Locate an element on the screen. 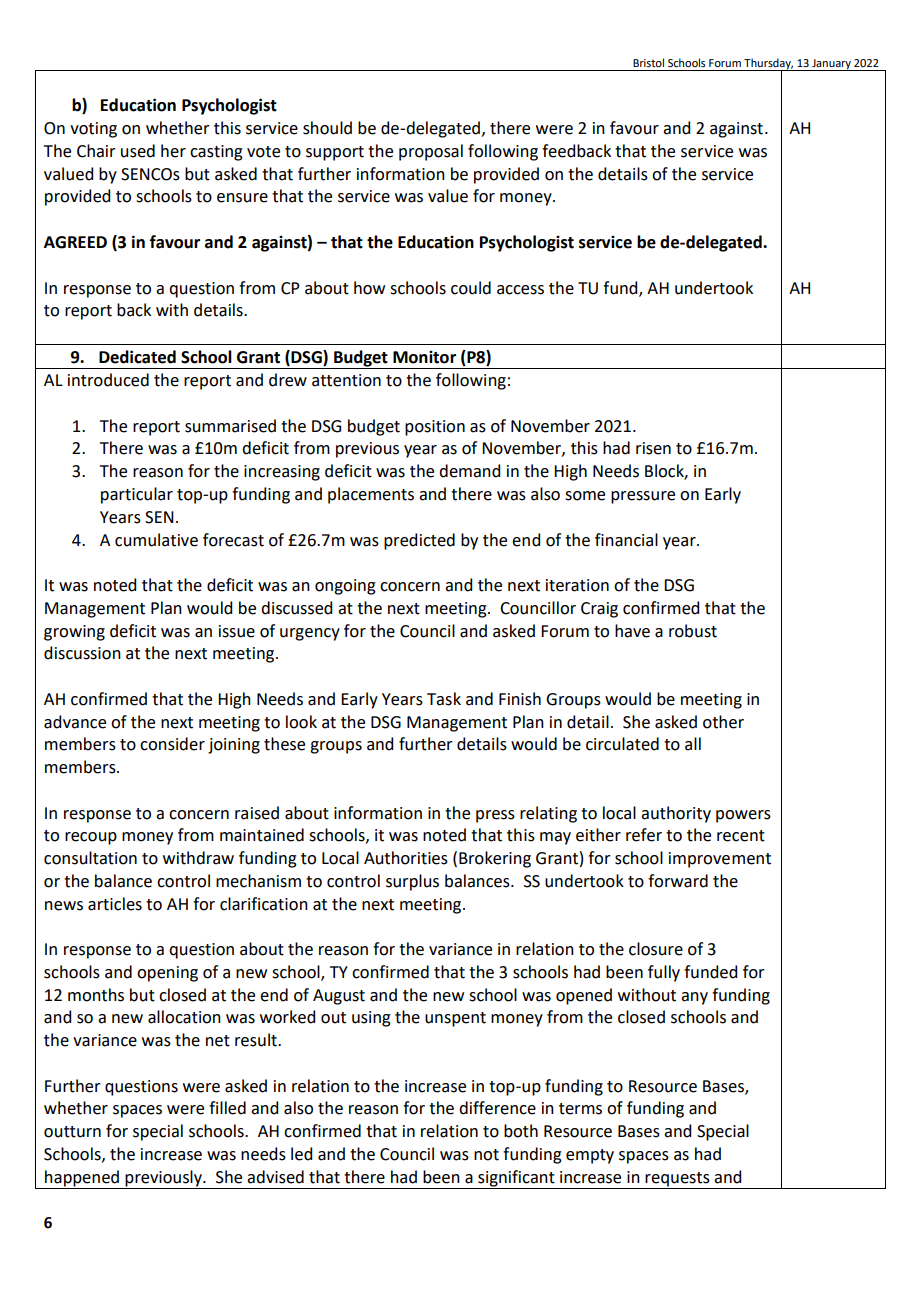 This screenshot has height=1308, width=924. January is located at coordinates (831, 65).
